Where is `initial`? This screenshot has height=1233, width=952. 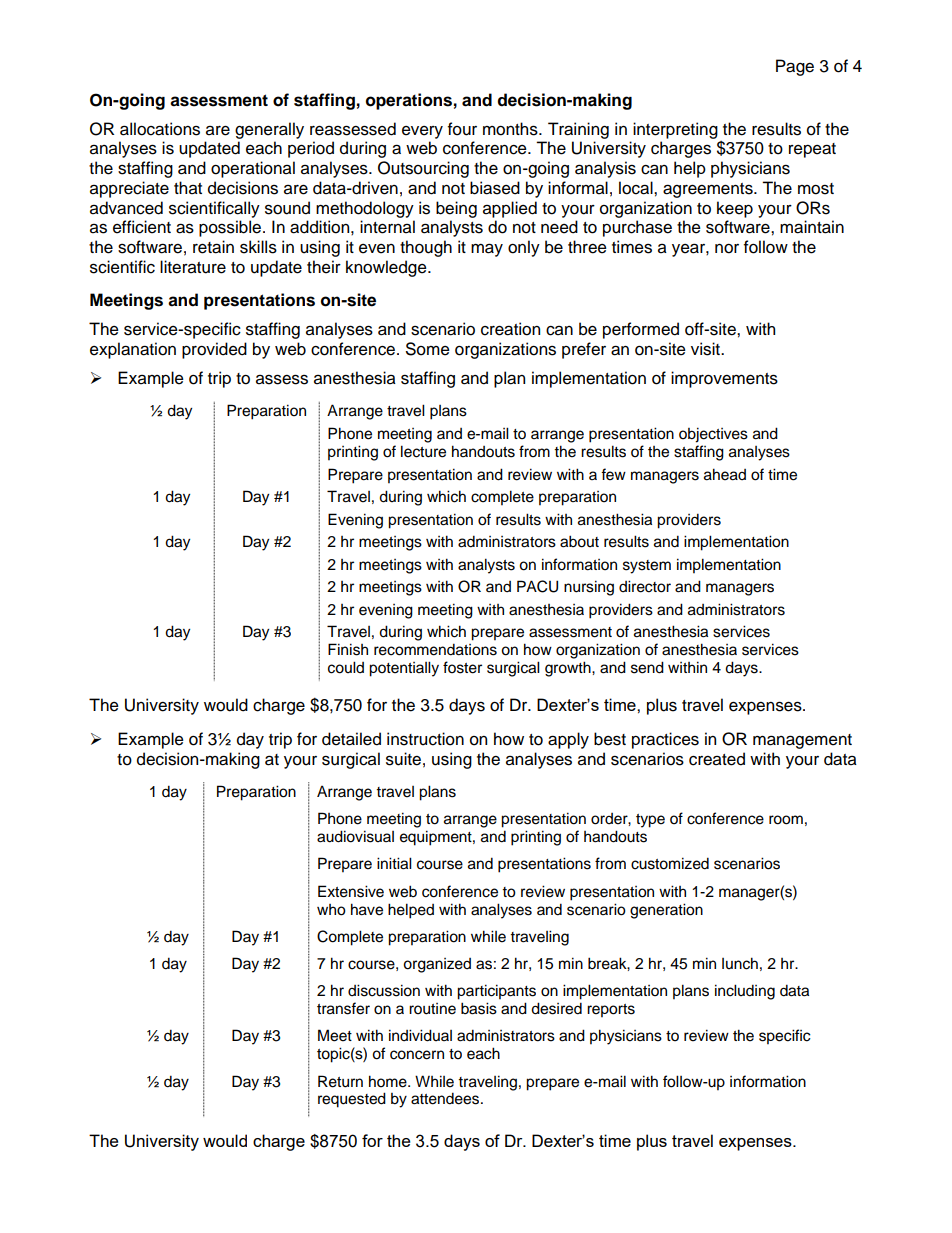
initial is located at coordinates (394, 863).
